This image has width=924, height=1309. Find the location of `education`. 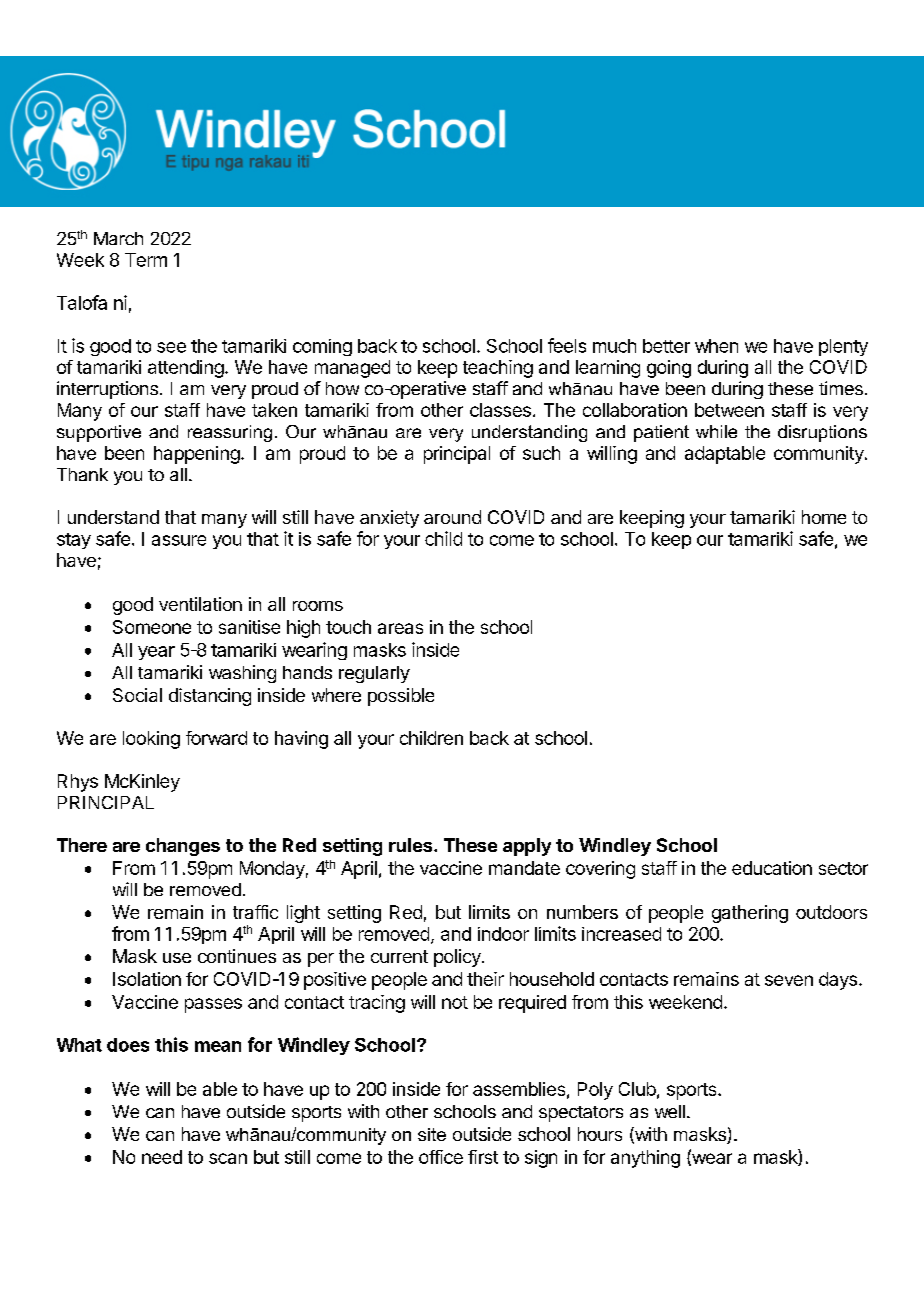

education is located at coordinates (772, 868).
